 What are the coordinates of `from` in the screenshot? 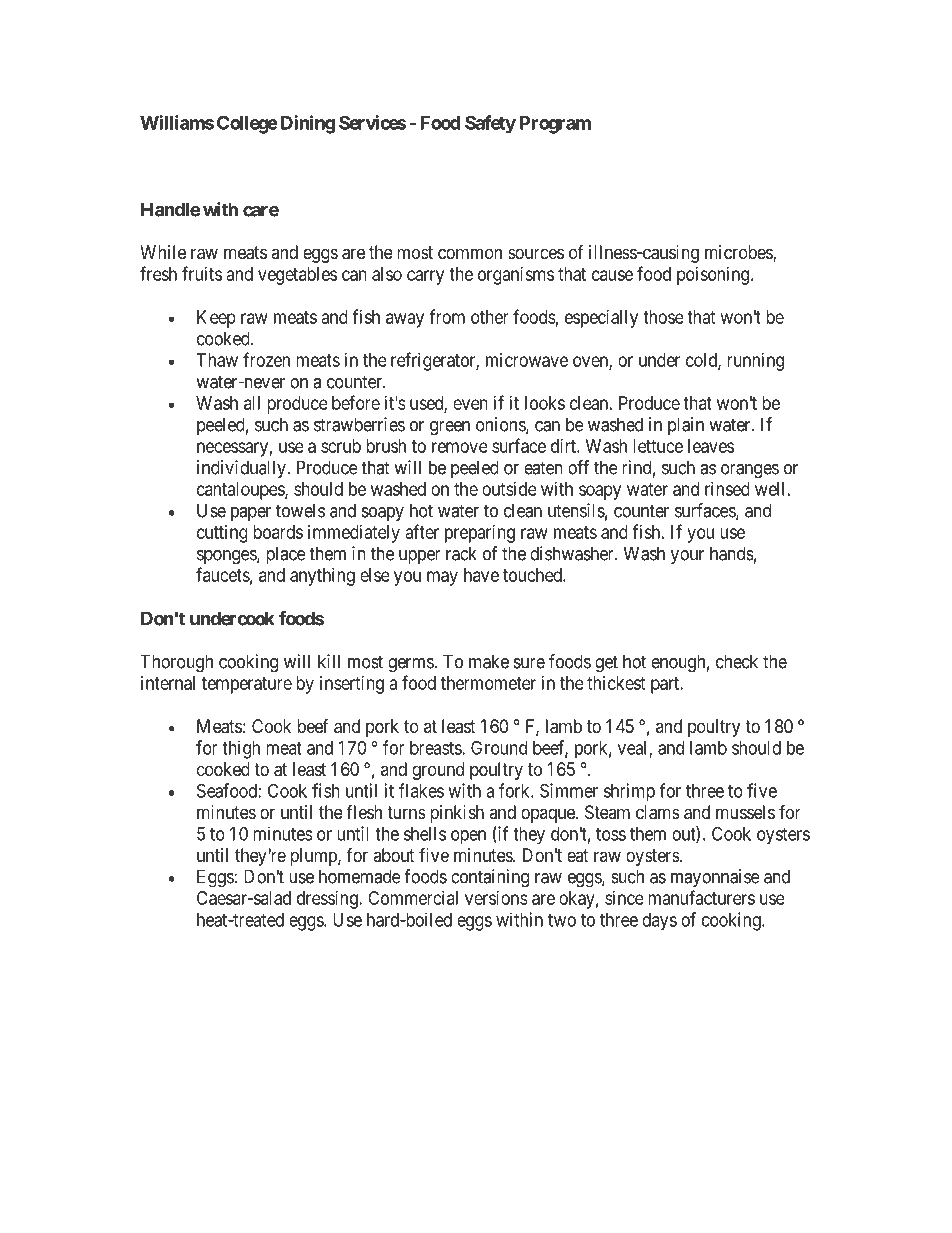 It's located at (447, 316).
